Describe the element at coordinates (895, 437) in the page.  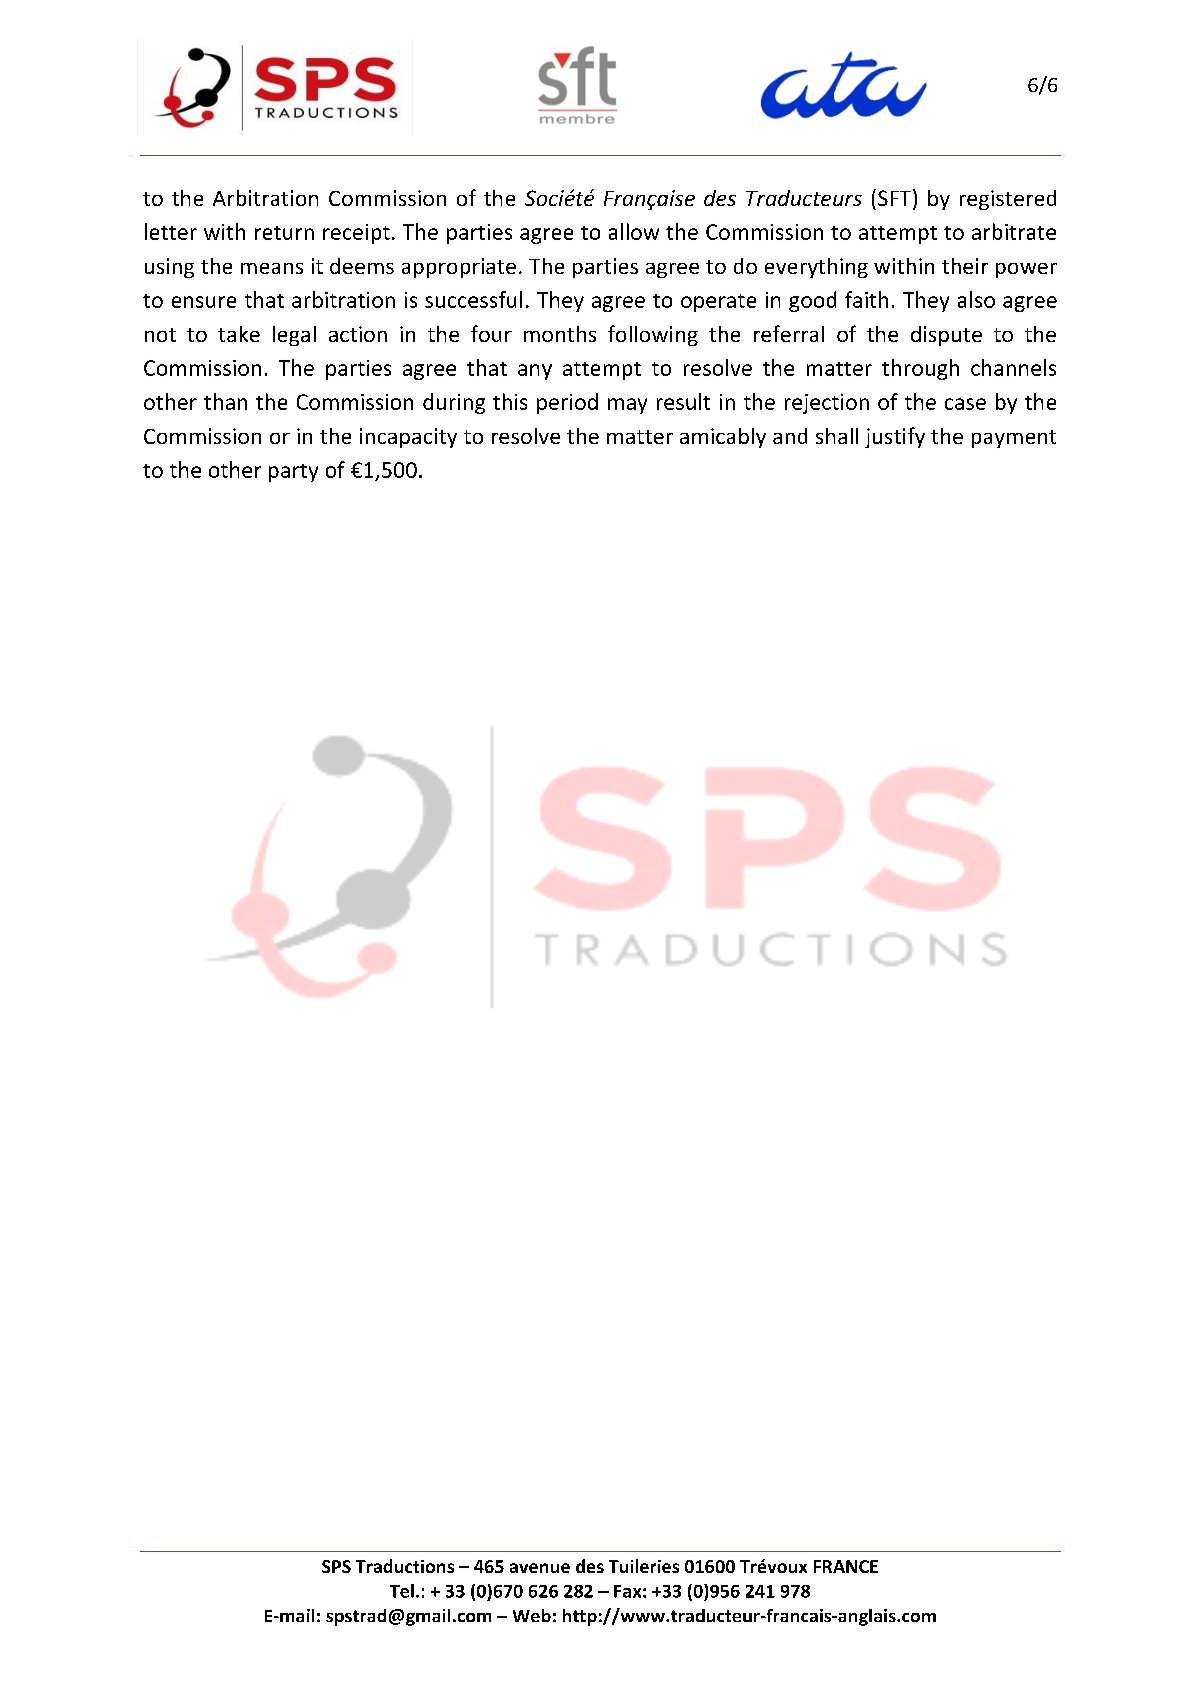
I see `justify` at that location.
